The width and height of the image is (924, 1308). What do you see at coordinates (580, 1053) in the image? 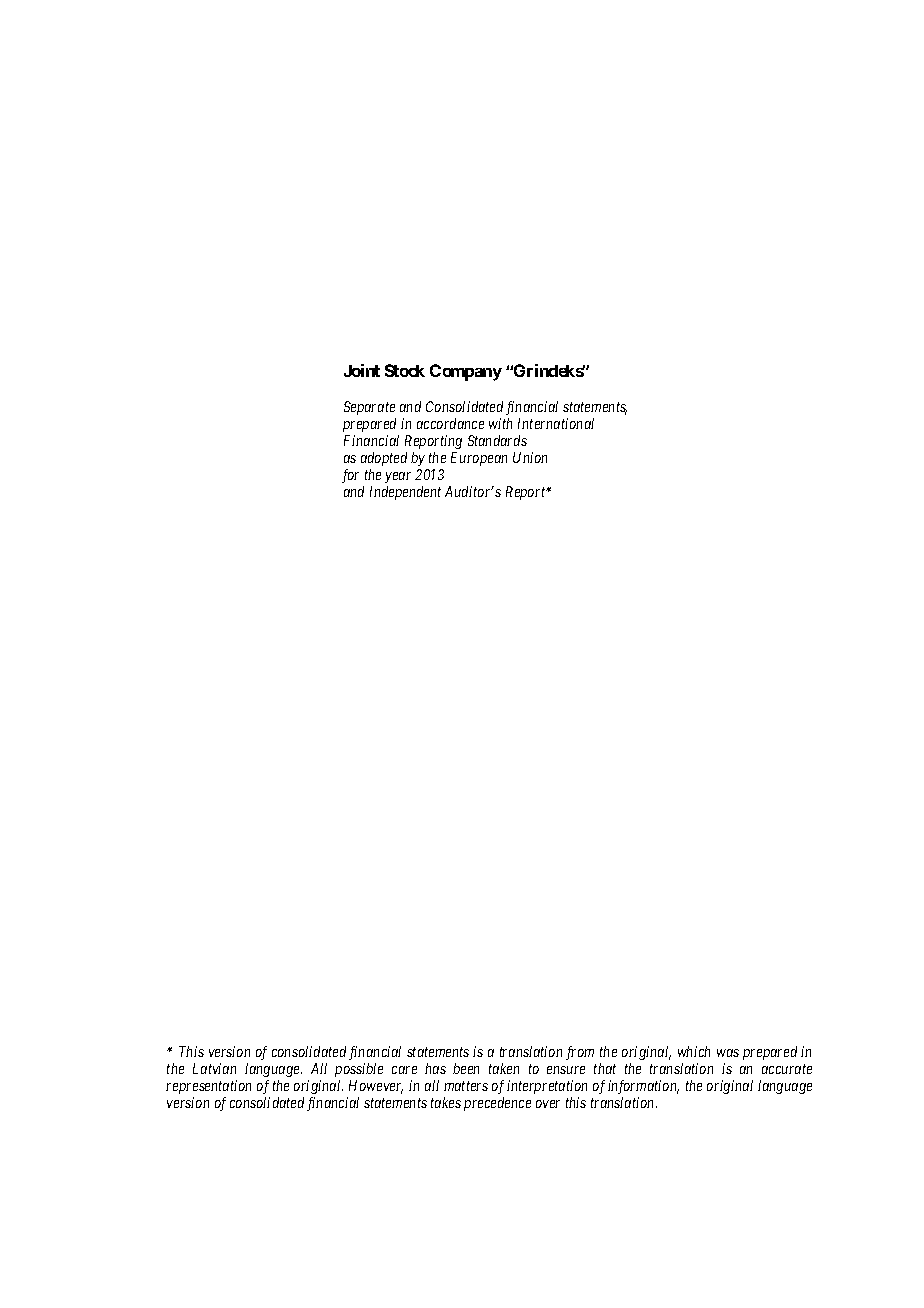
I see `from` at bounding box center [580, 1053].
